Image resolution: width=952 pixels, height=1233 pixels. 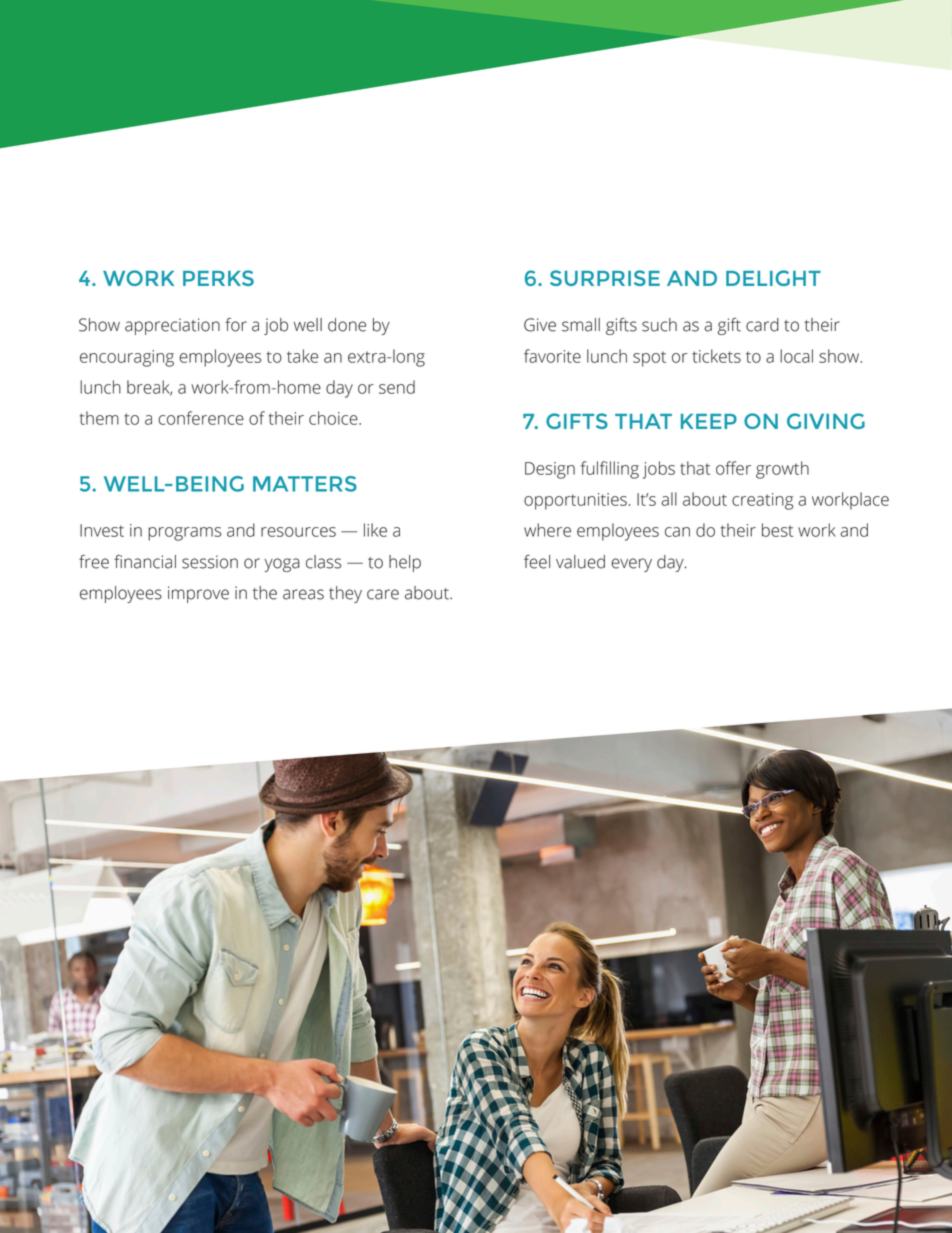 I want to click on SURPRISE, so click(x=605, y=278).
